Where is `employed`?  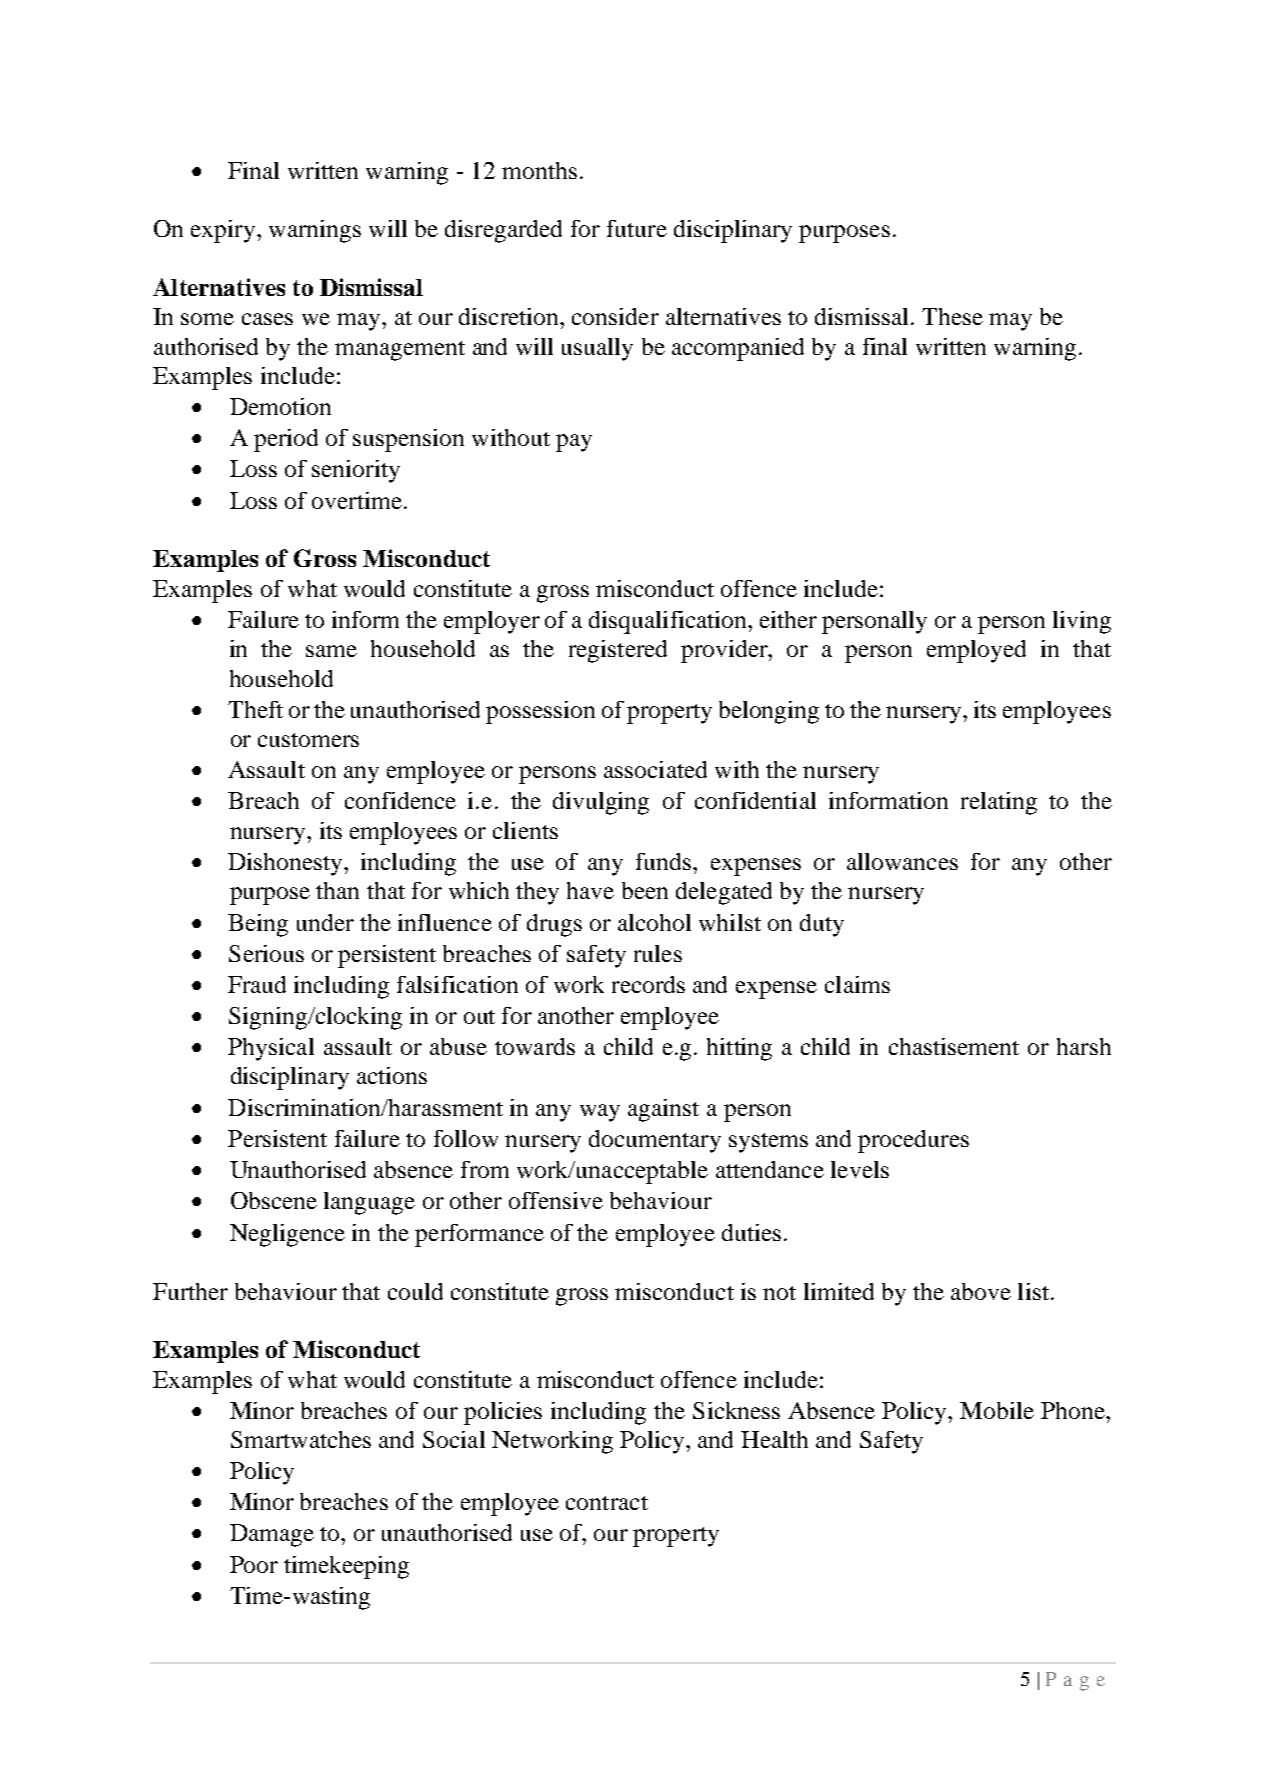
employed is located at coordinates (976, 651).
